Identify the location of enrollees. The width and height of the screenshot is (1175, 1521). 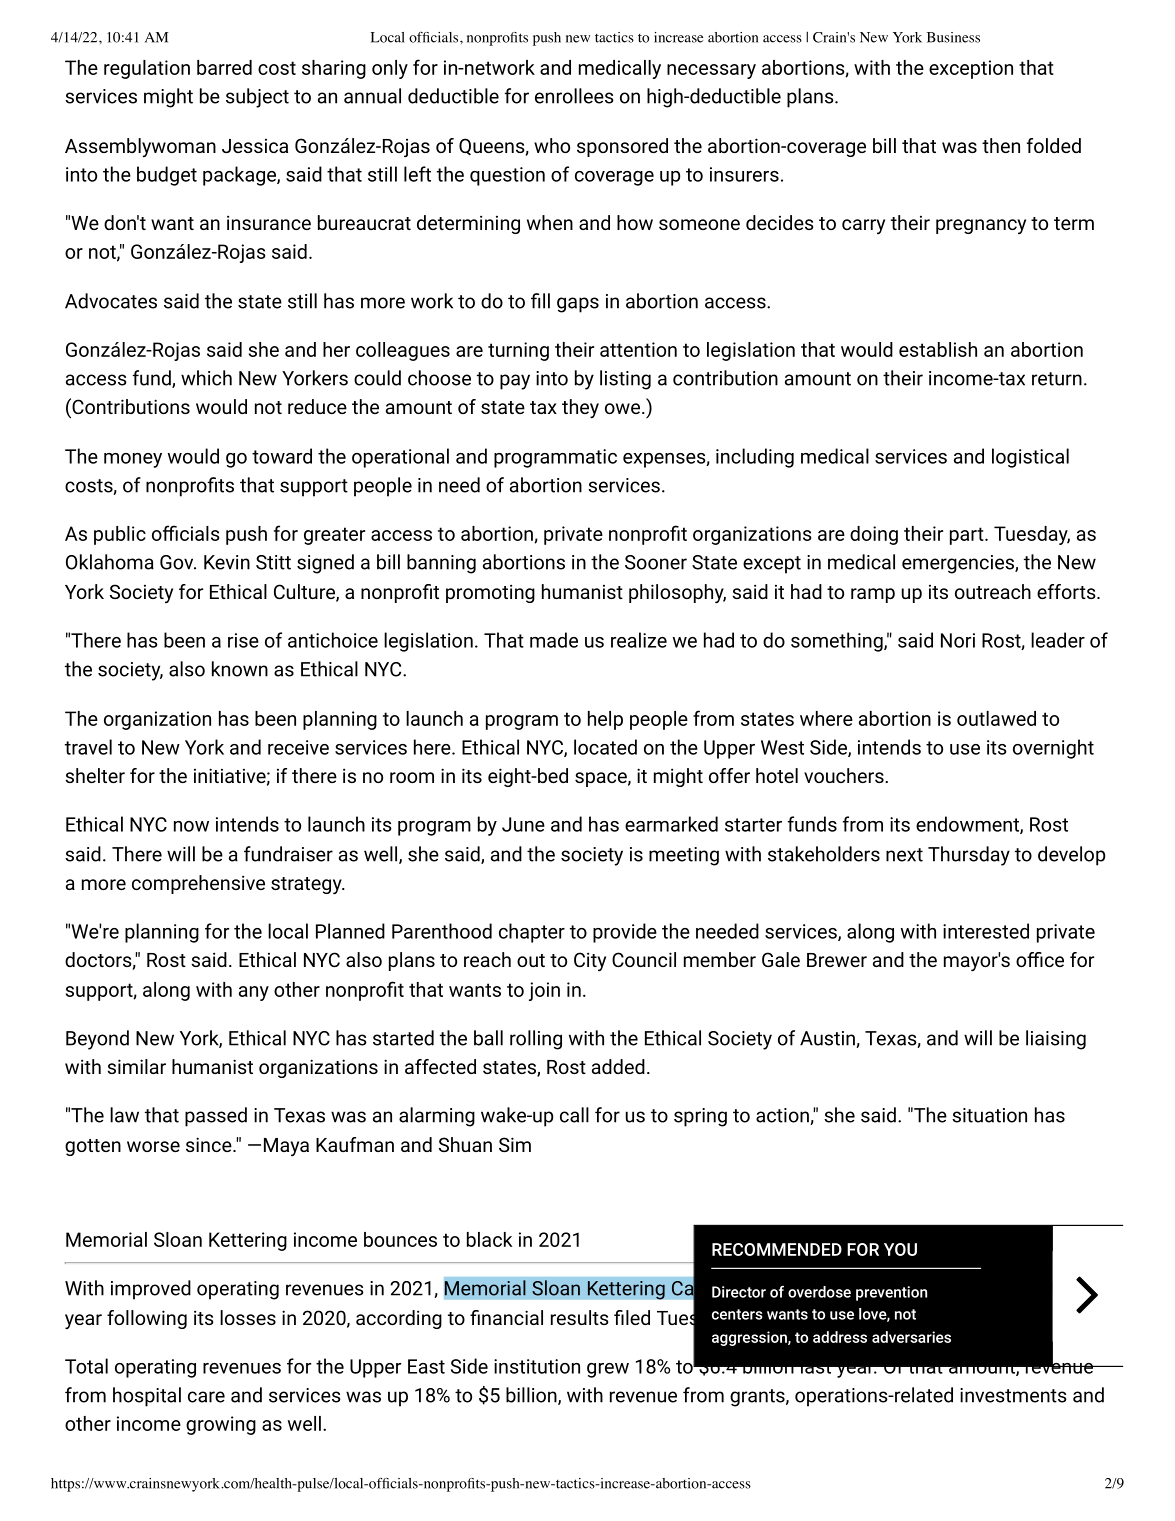
(574, 96).
